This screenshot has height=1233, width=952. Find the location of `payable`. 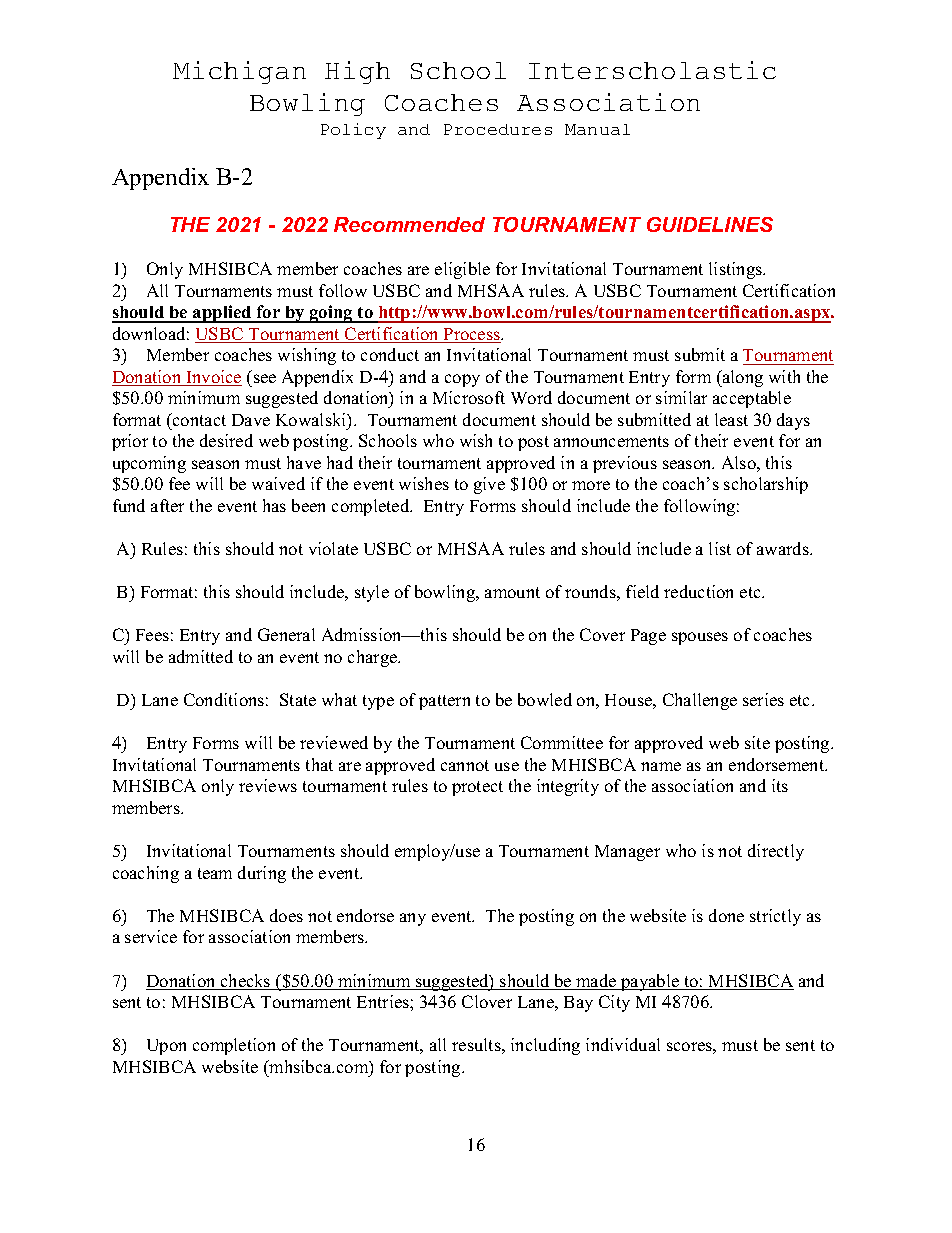

payable is located at coordinates (650, 982).
